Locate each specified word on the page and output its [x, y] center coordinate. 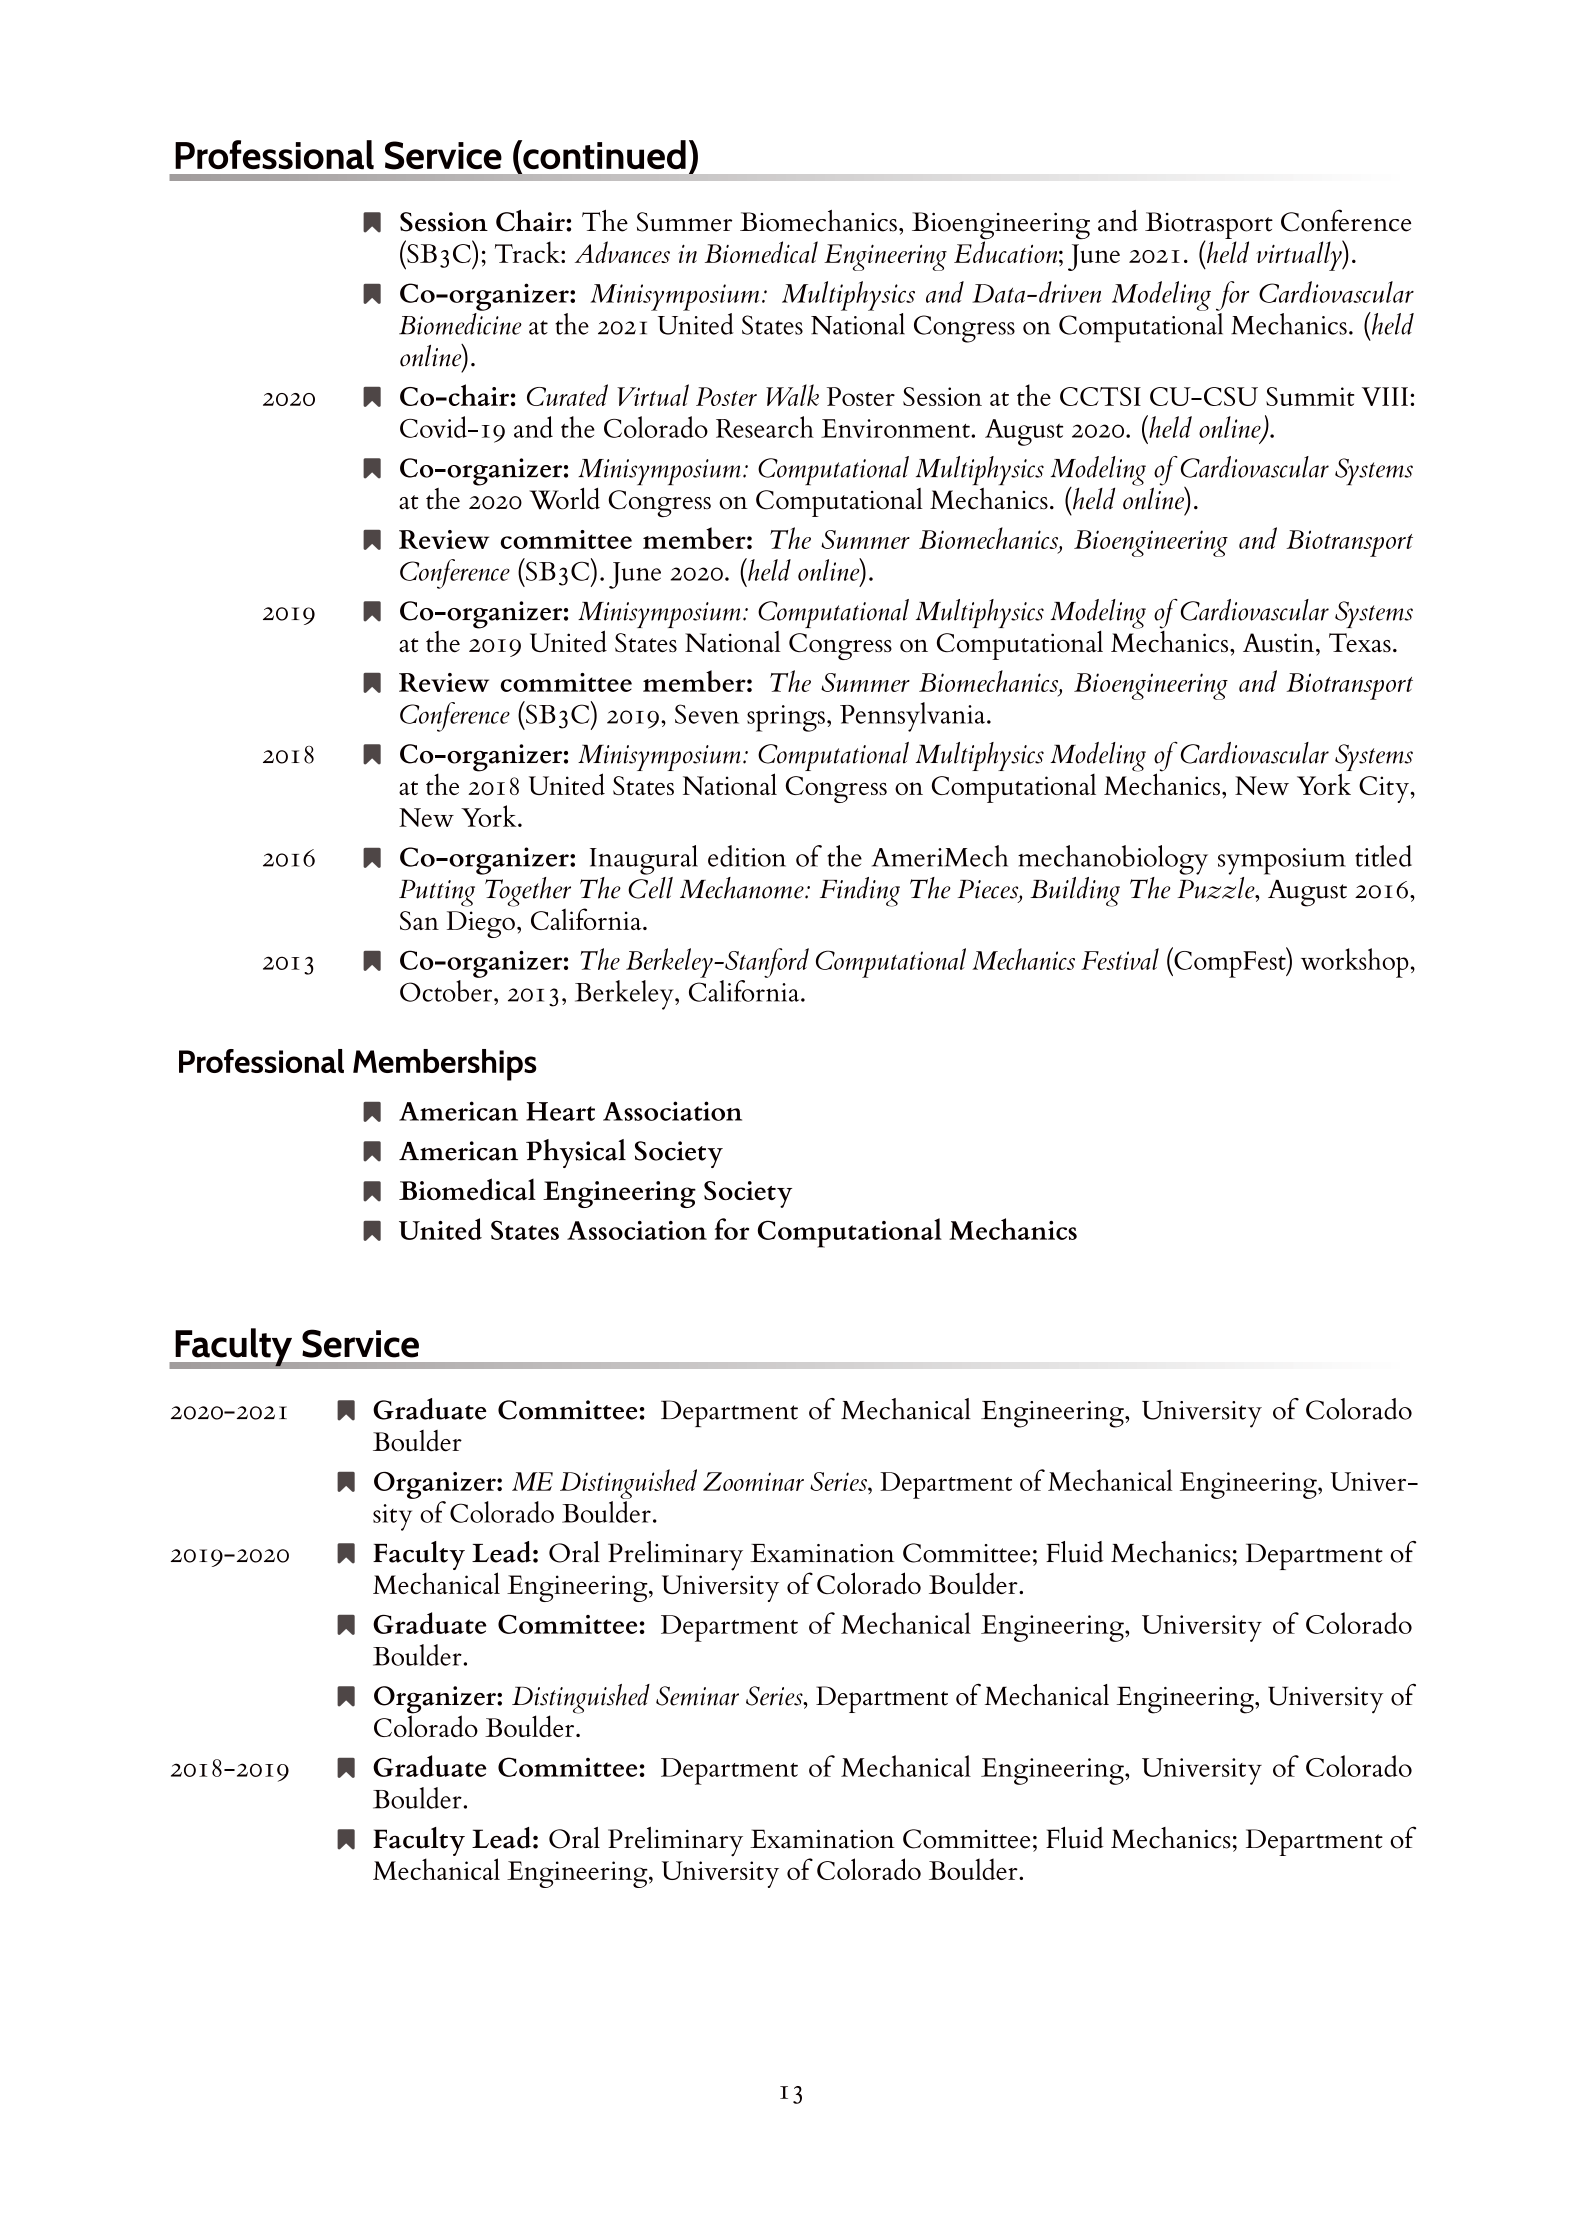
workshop [1355, 963]
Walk [792, 395]
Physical [576, 1153]
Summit [1310, 396]
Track [528, 252]
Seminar [697, 1696]
